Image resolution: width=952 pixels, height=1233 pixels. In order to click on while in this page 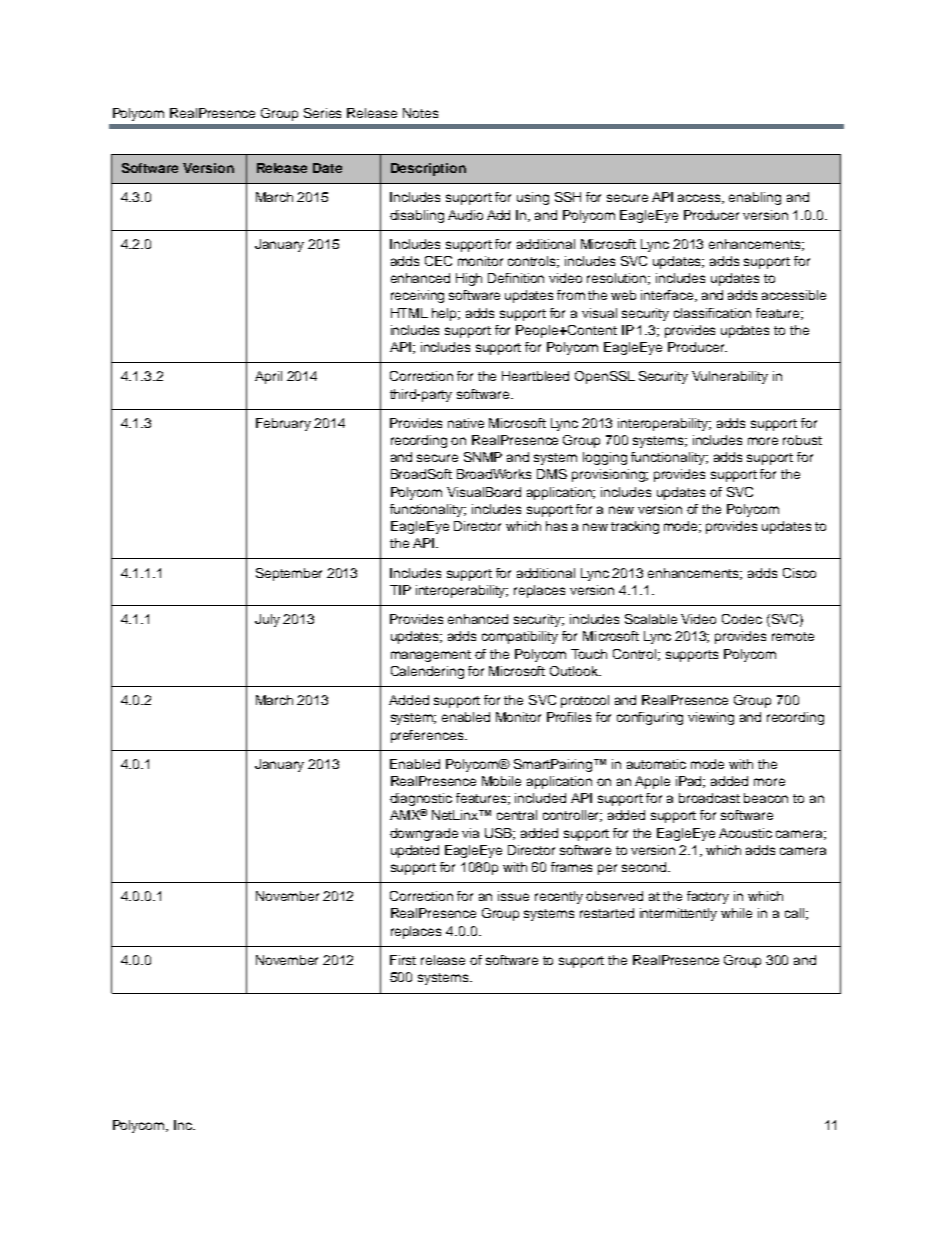, I will do `click(736, 913)`.
